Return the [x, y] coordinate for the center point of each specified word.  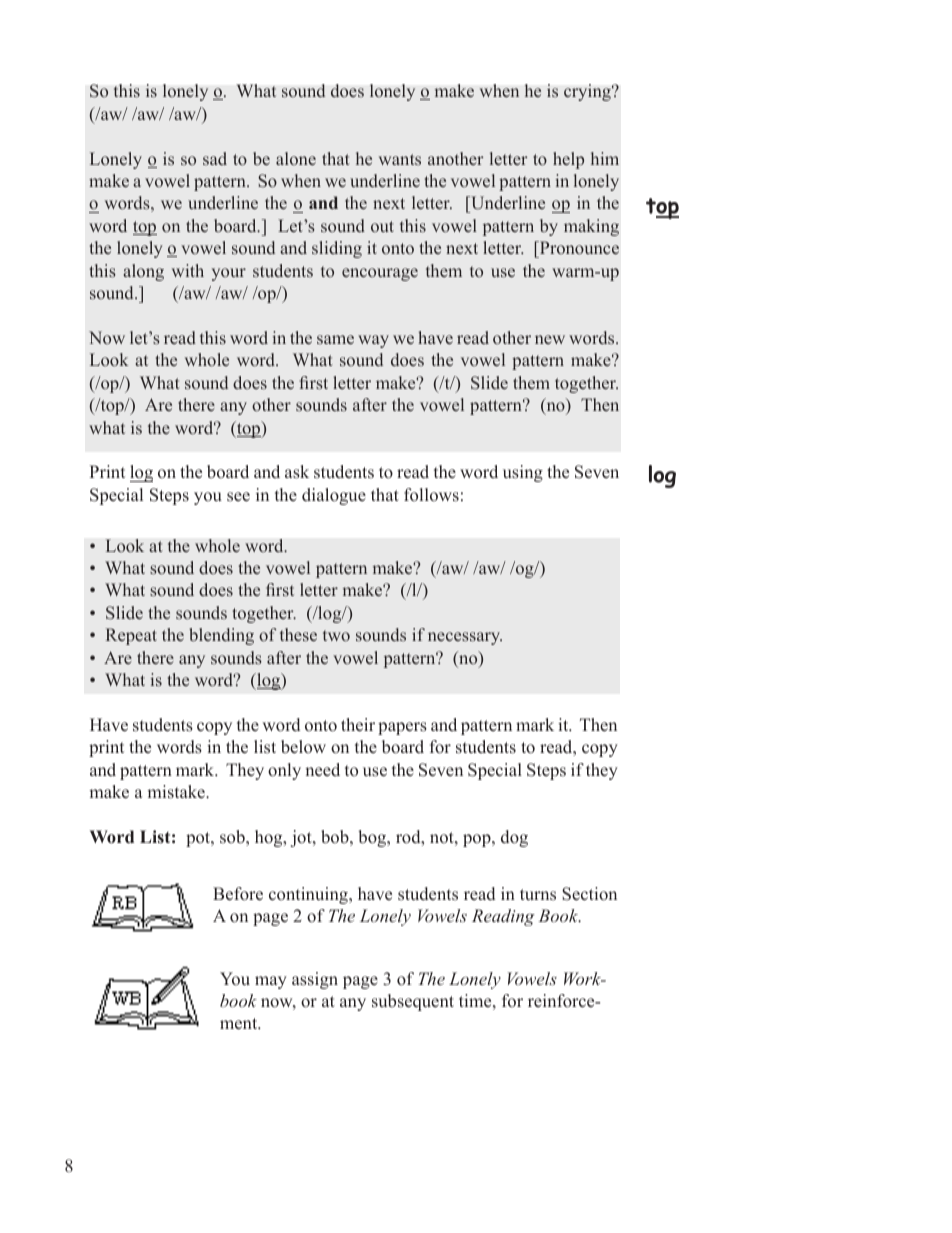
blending [221, 636]
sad [215, 158]
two [336, 635]
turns [538, 895]
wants [400, 159]
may [271, 982]
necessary [465, 638]
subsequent [413, 1002]
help [568, 160]
